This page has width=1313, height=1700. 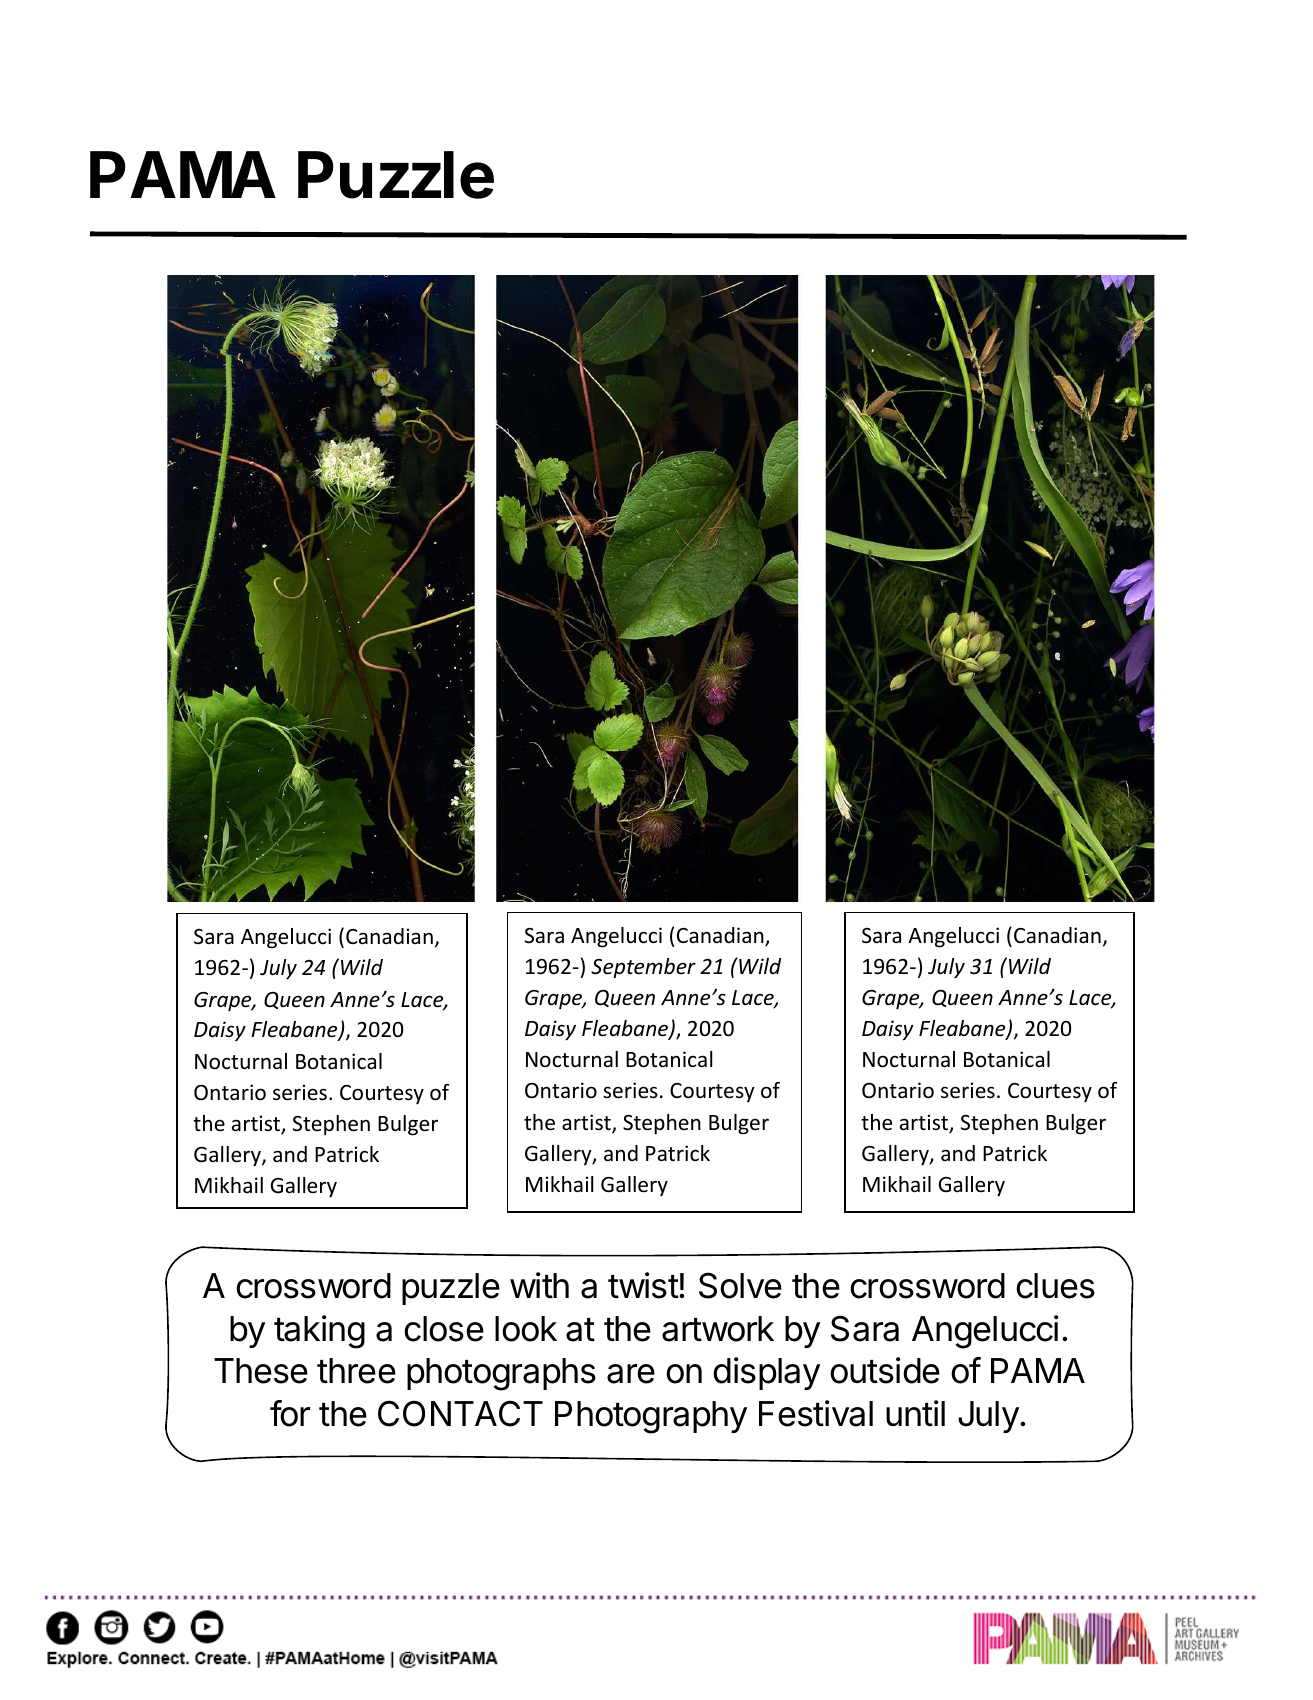 I want to click on for, so click(x=290, y=1413).
